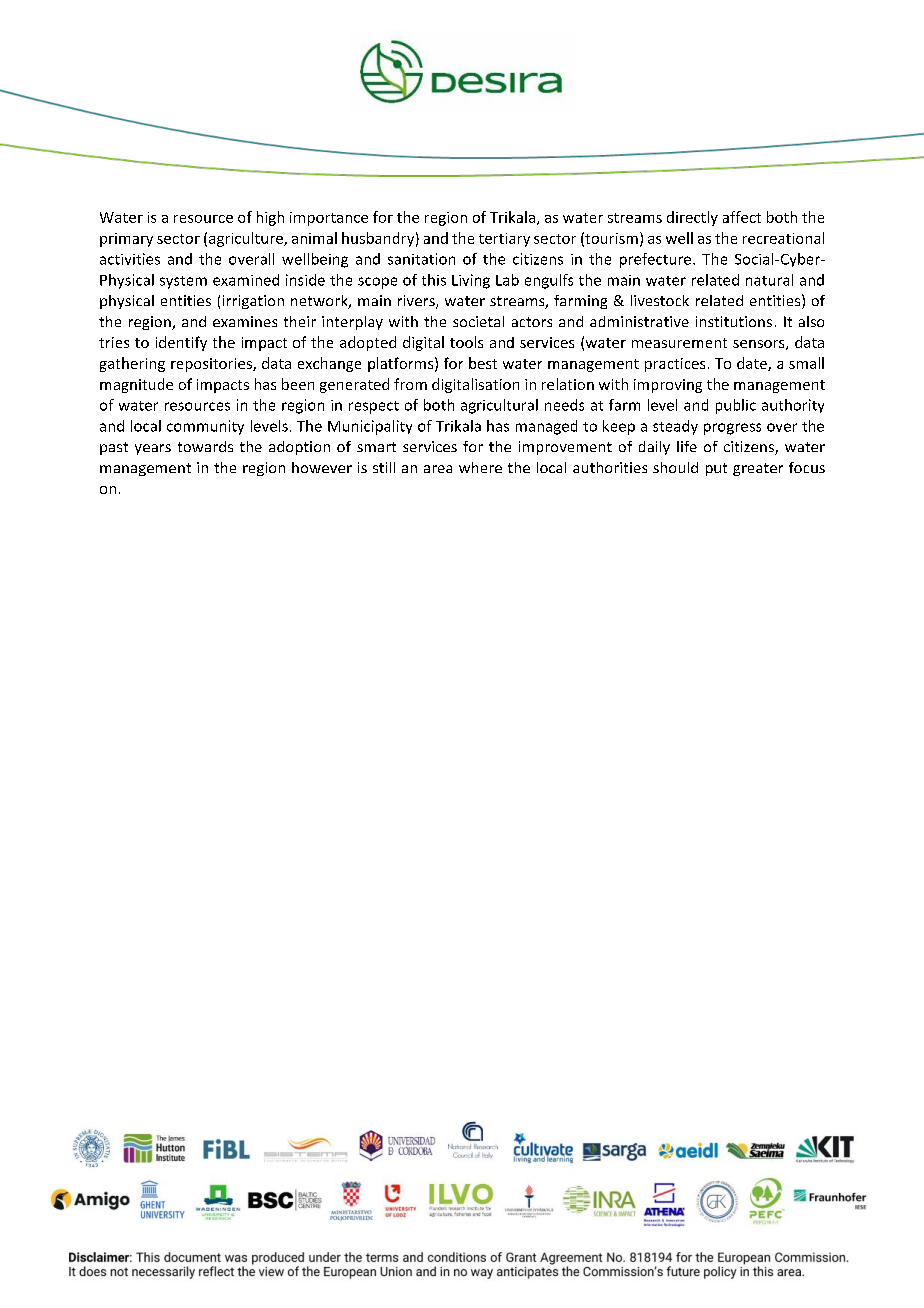 Image resolution: width=924 pixels, height=1308 pixels. Describe the element at coordinates (136, 385) in the screenshot. I see `magnitude` at that location.
